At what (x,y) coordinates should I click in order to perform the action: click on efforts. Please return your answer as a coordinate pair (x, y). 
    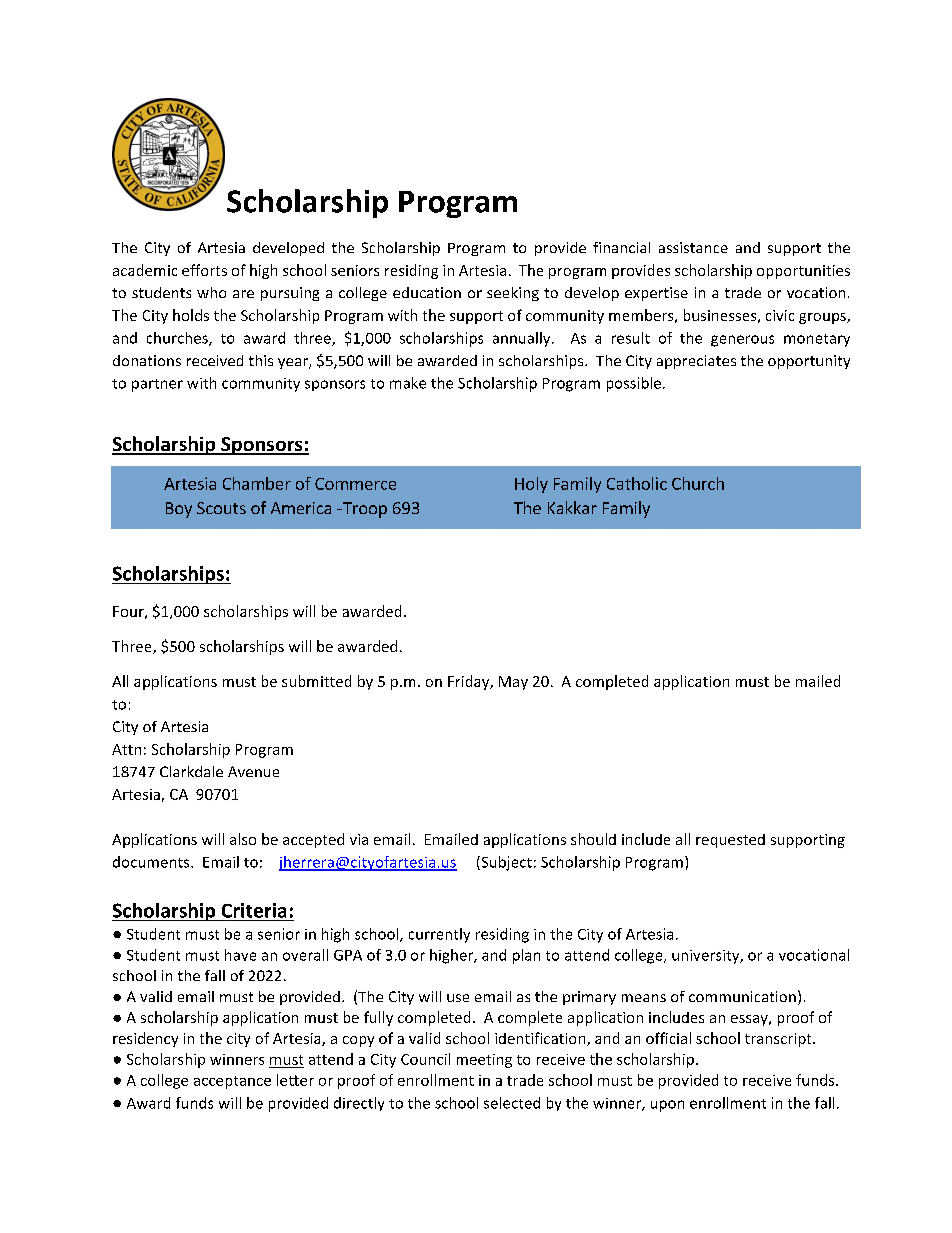
    Looking at the image, I should click on (204, 270).
